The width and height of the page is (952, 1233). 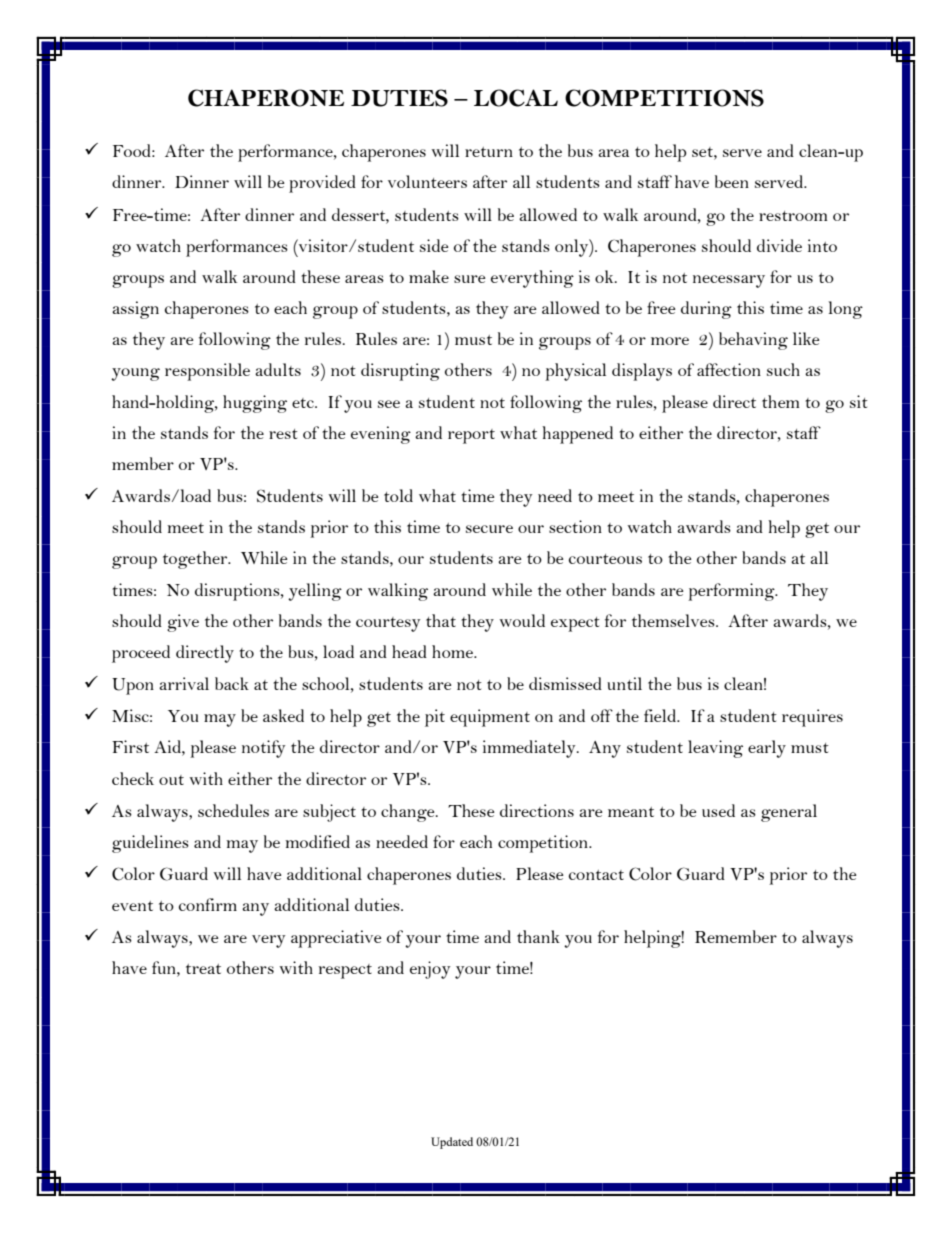 I want to click on confirm, so click(x=208, y=904).
